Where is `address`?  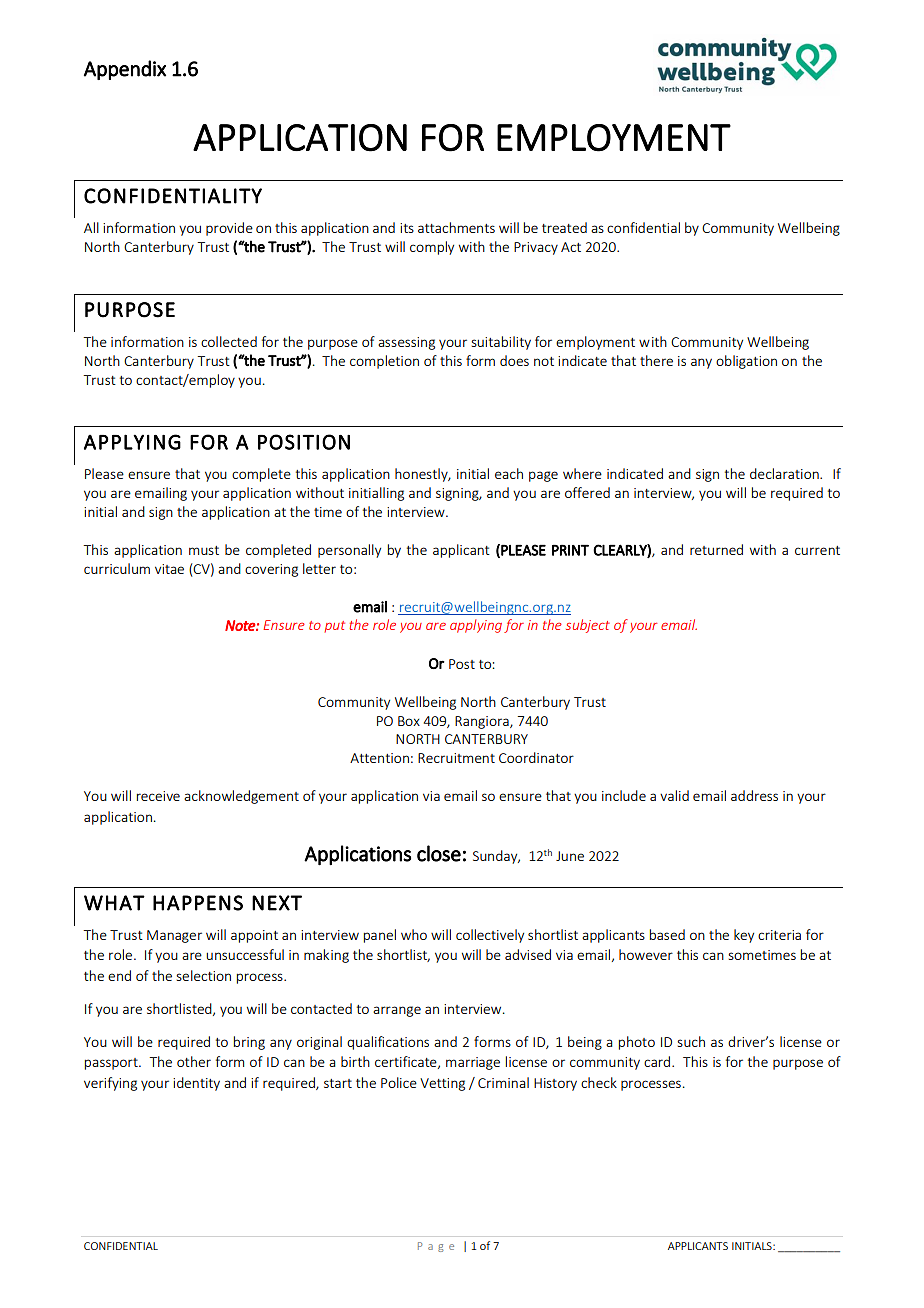 address is located at coordinates (754, 795).
